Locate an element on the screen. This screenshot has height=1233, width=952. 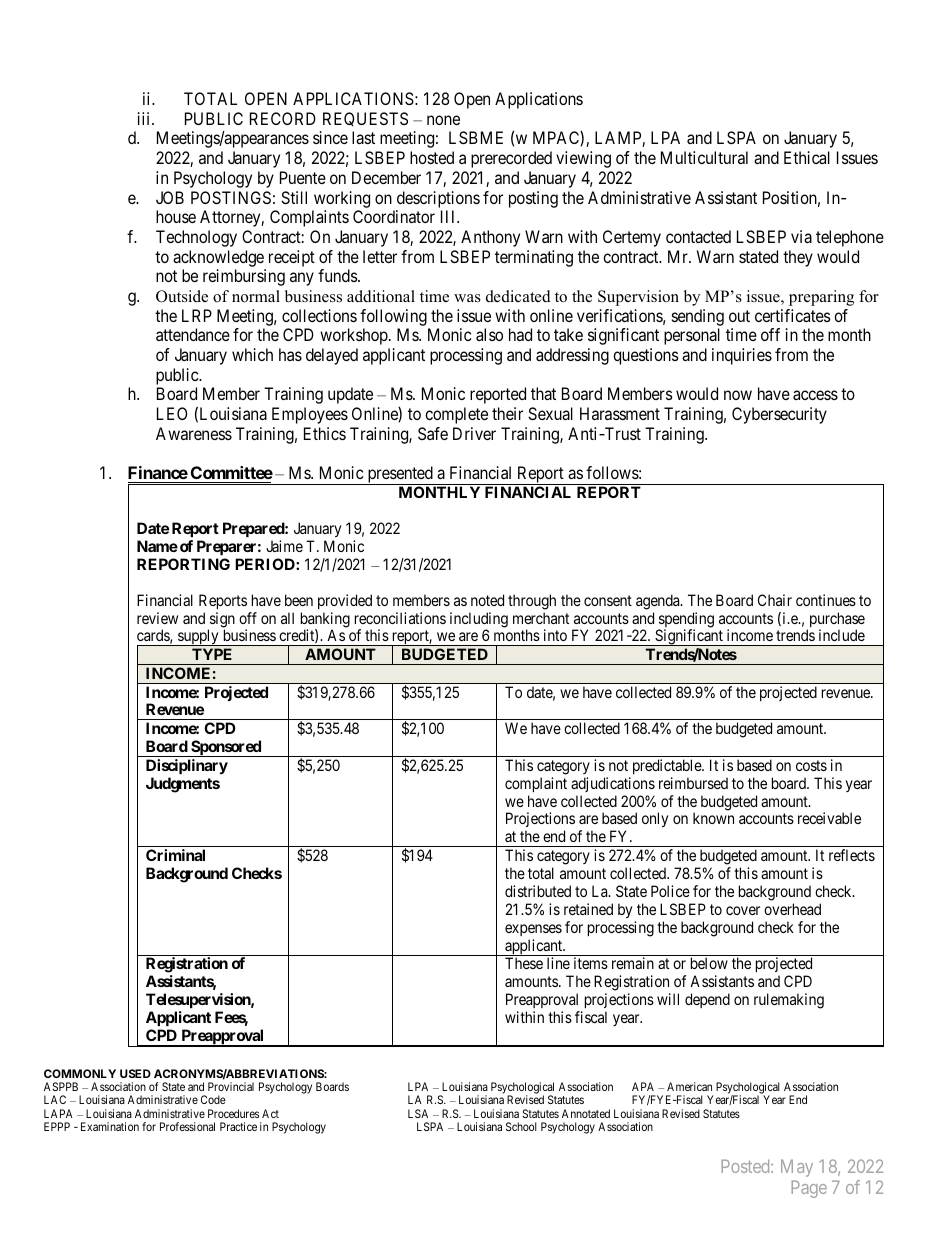
Professional is located at coordinates (187, 1126).
